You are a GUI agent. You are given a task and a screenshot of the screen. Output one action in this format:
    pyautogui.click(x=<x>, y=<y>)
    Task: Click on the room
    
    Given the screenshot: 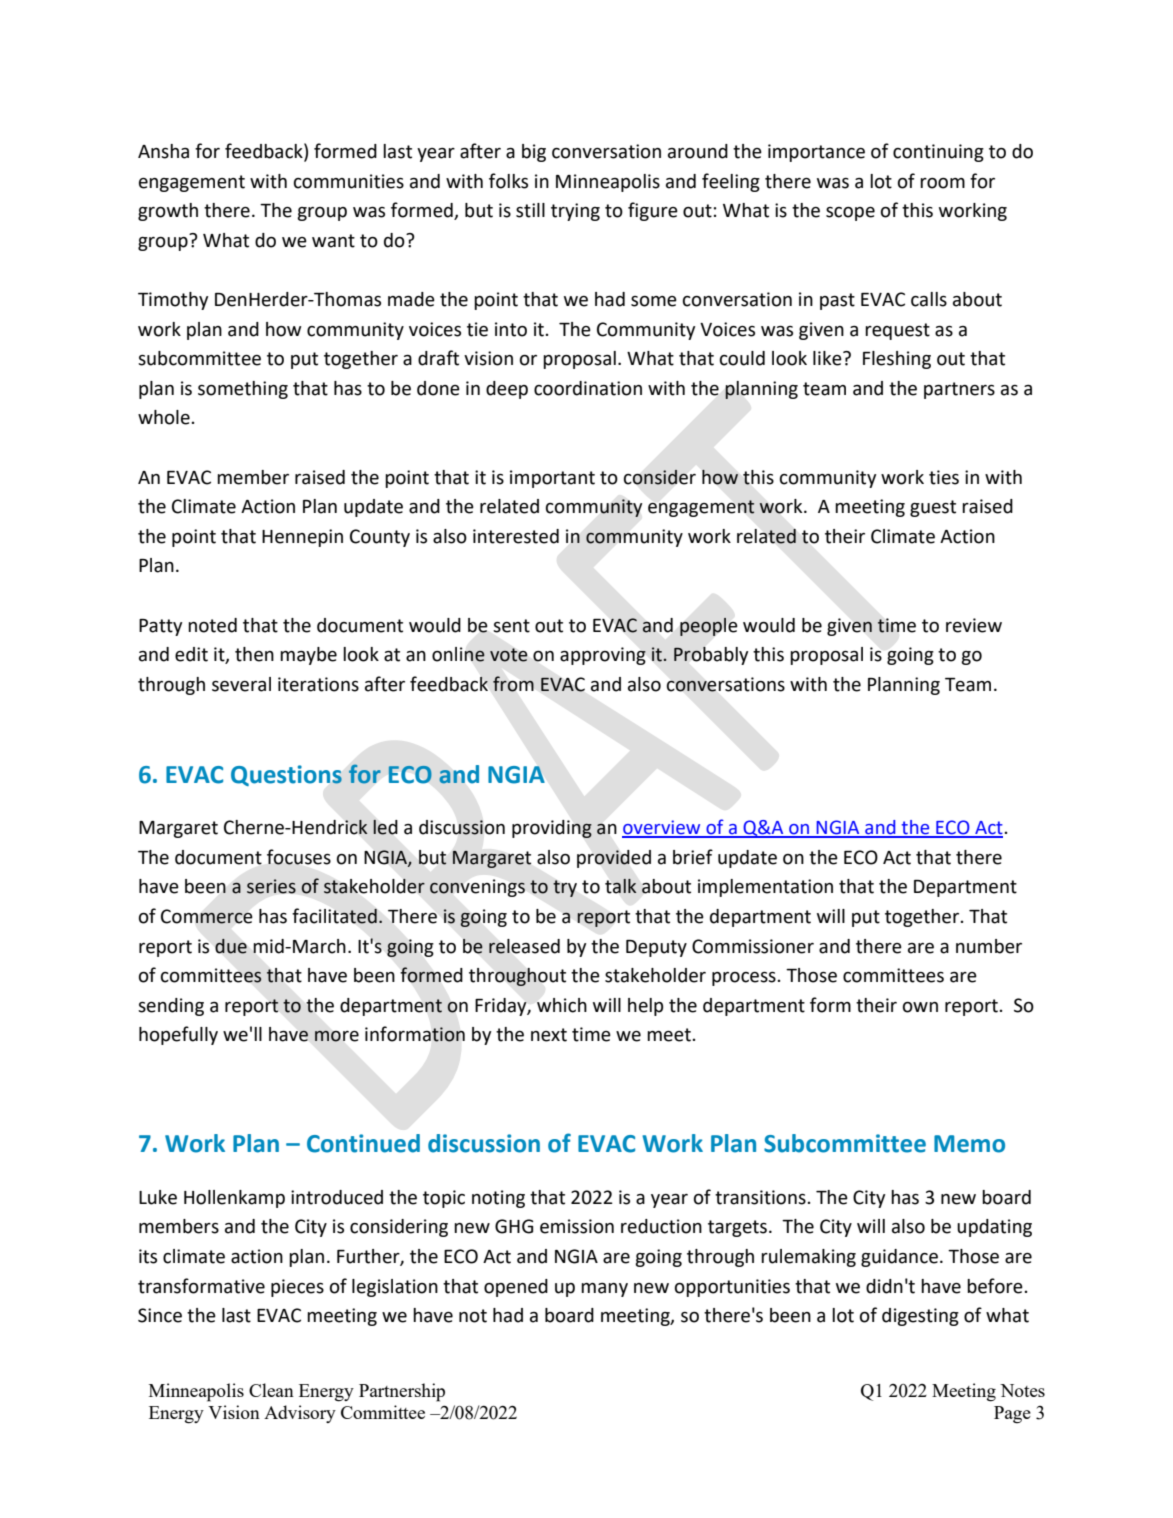 What is the action you would take?
    pyautogui.click(x=942, y=183)
